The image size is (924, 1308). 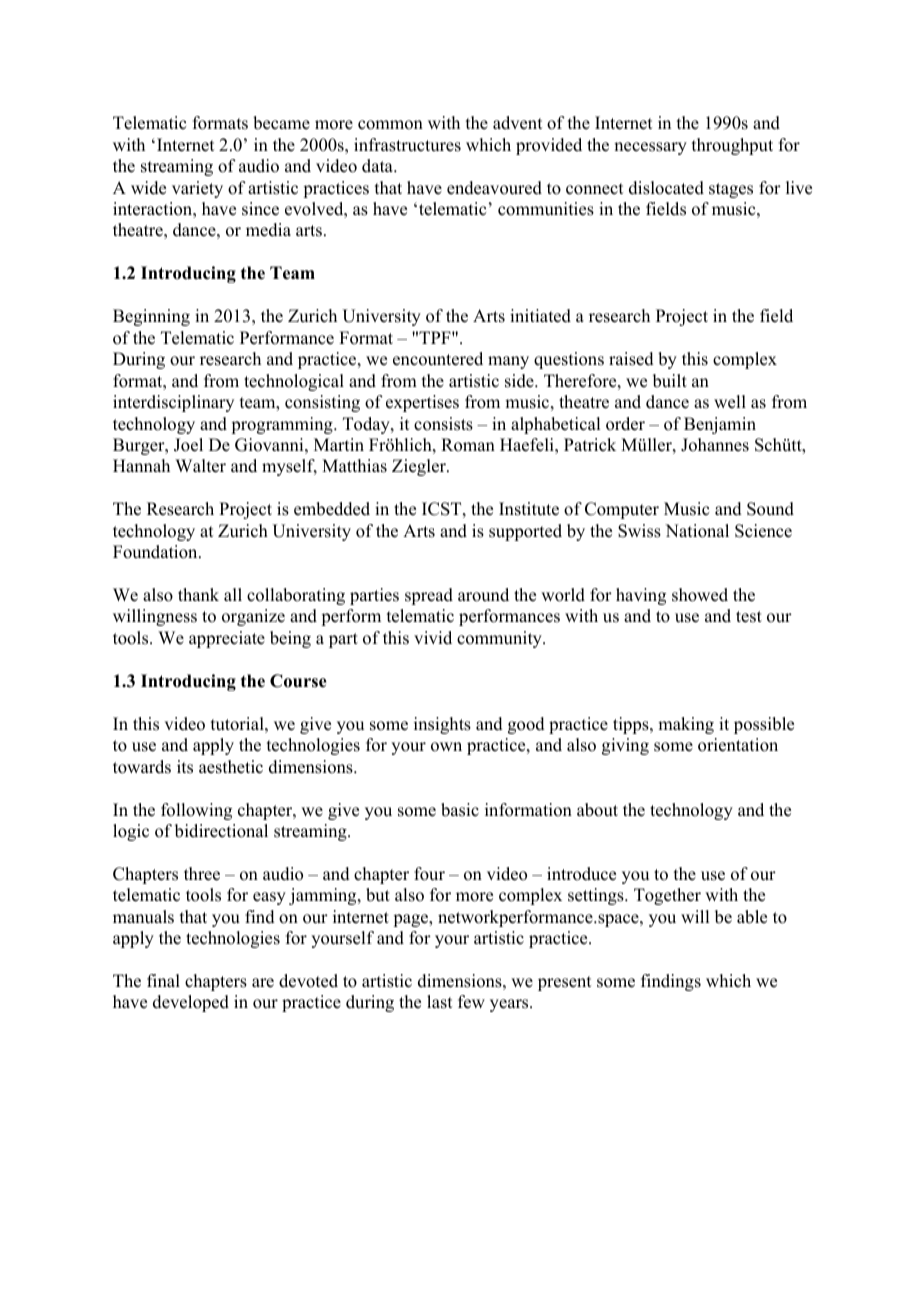 I want to click on consists, so click(x=443, y=424).
